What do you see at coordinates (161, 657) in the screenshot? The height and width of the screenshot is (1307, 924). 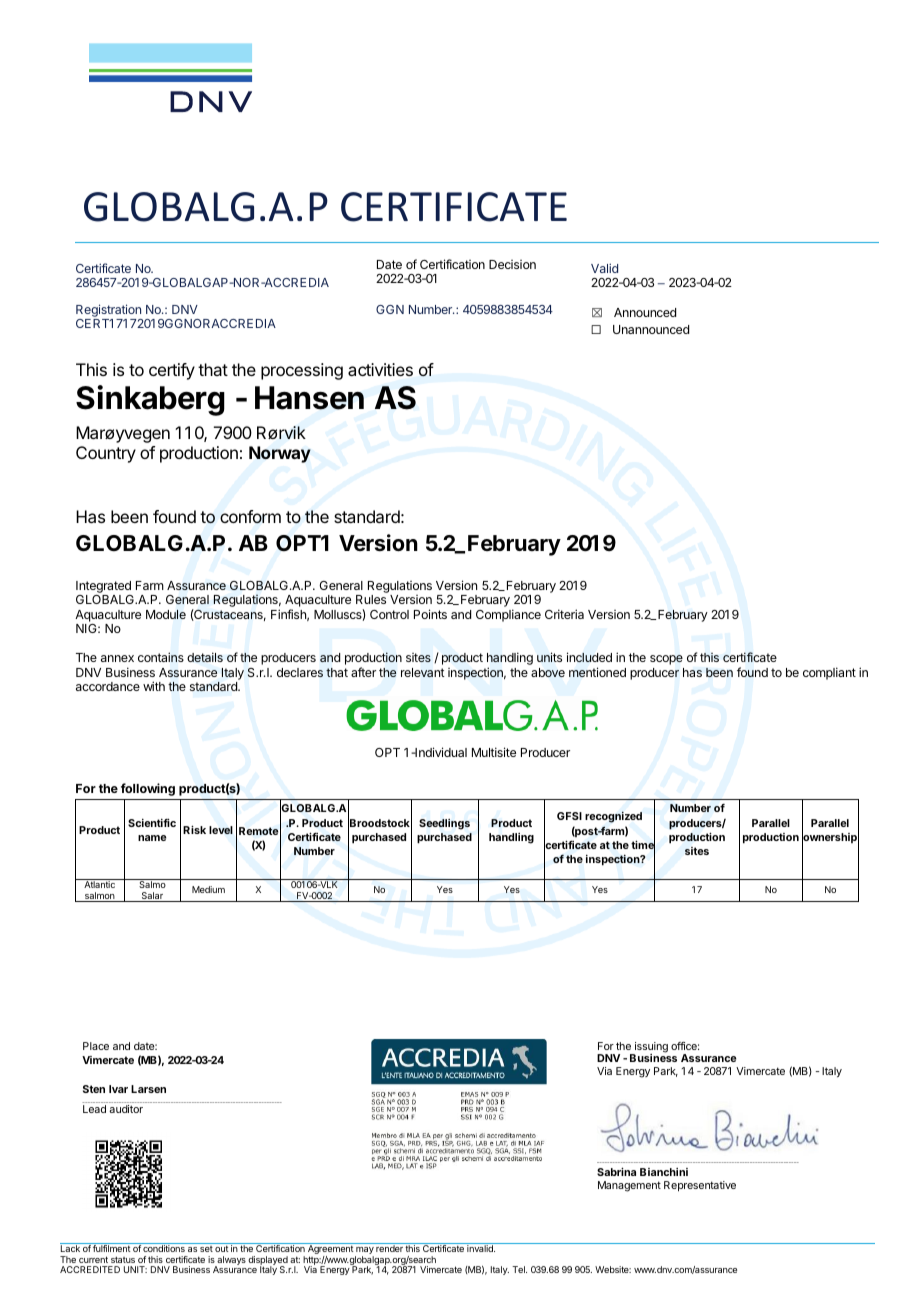 I see `contains` at bounding box center [161, 657].
